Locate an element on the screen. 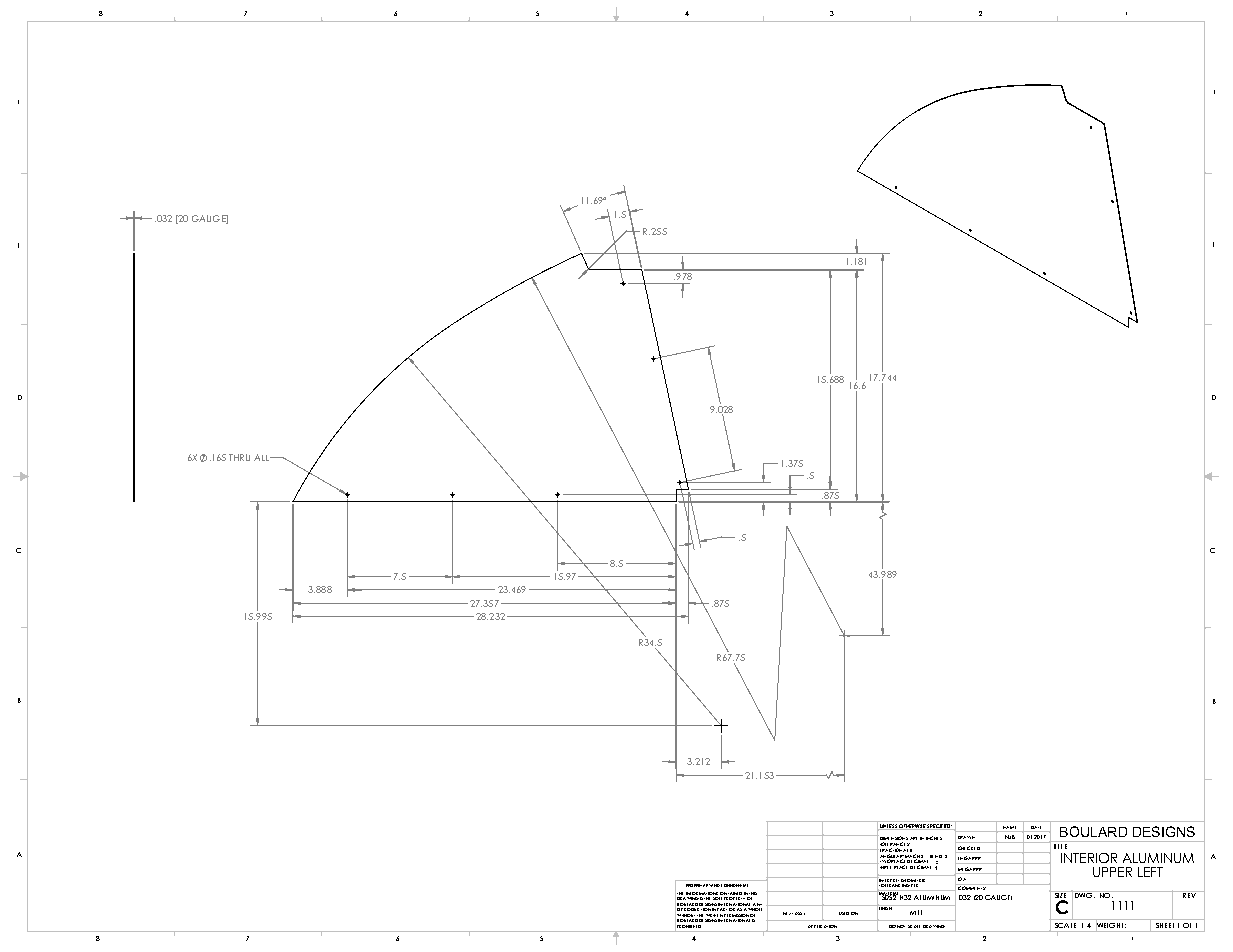 This screenshot has height=952, width=1233. THIS is located at coordinates (753, 893).
